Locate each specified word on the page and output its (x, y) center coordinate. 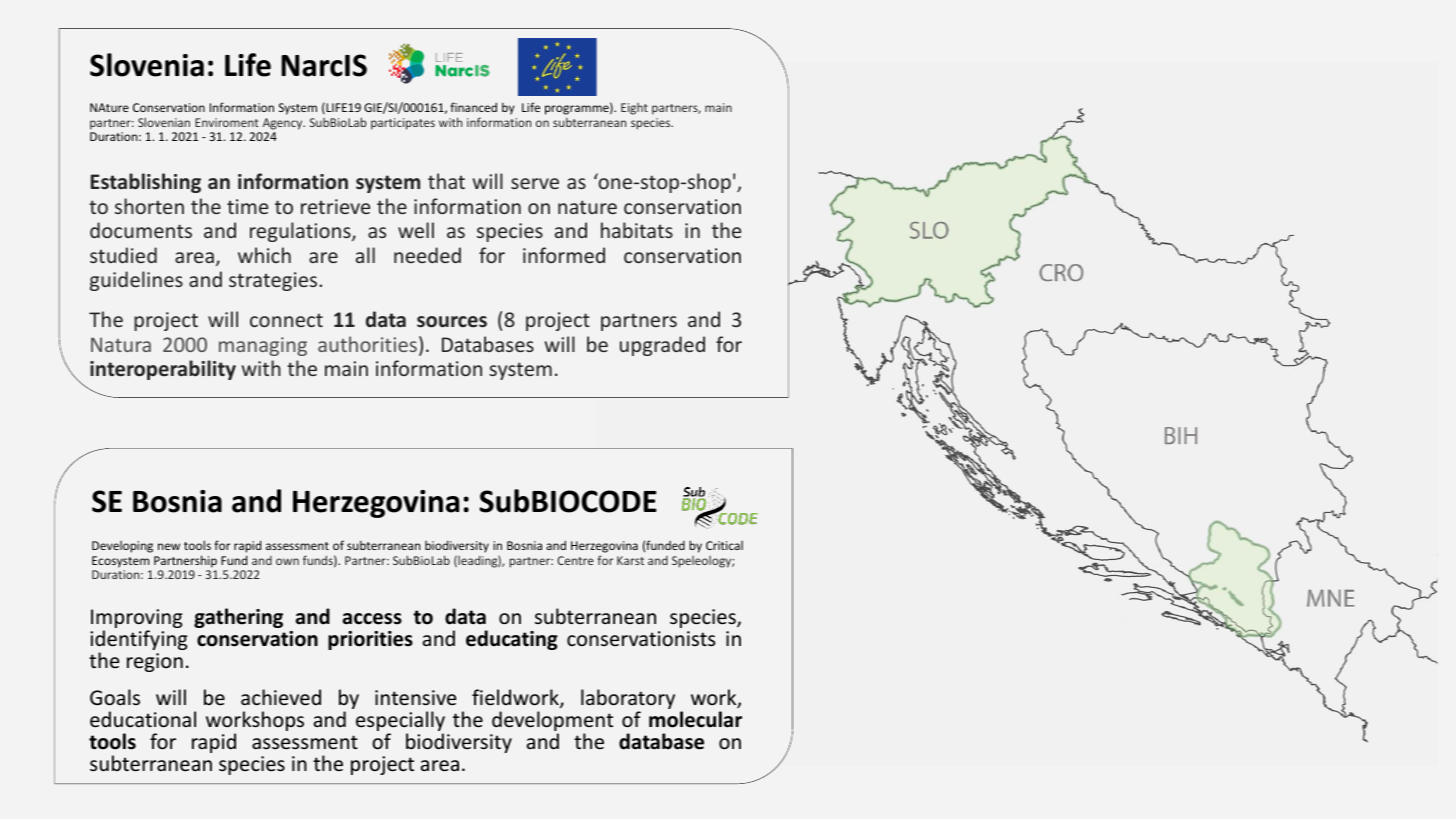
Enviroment (227, 122)
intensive (415, 698)
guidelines (136, 281)
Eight (634, 109)
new (169, 546)
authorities (367, 344)
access (372, 619)
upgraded (662, 346)
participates (403, 124)
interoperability (163, 370)
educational (143, 719)
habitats (637, 230)
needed (427, 255)
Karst (630, 560)
